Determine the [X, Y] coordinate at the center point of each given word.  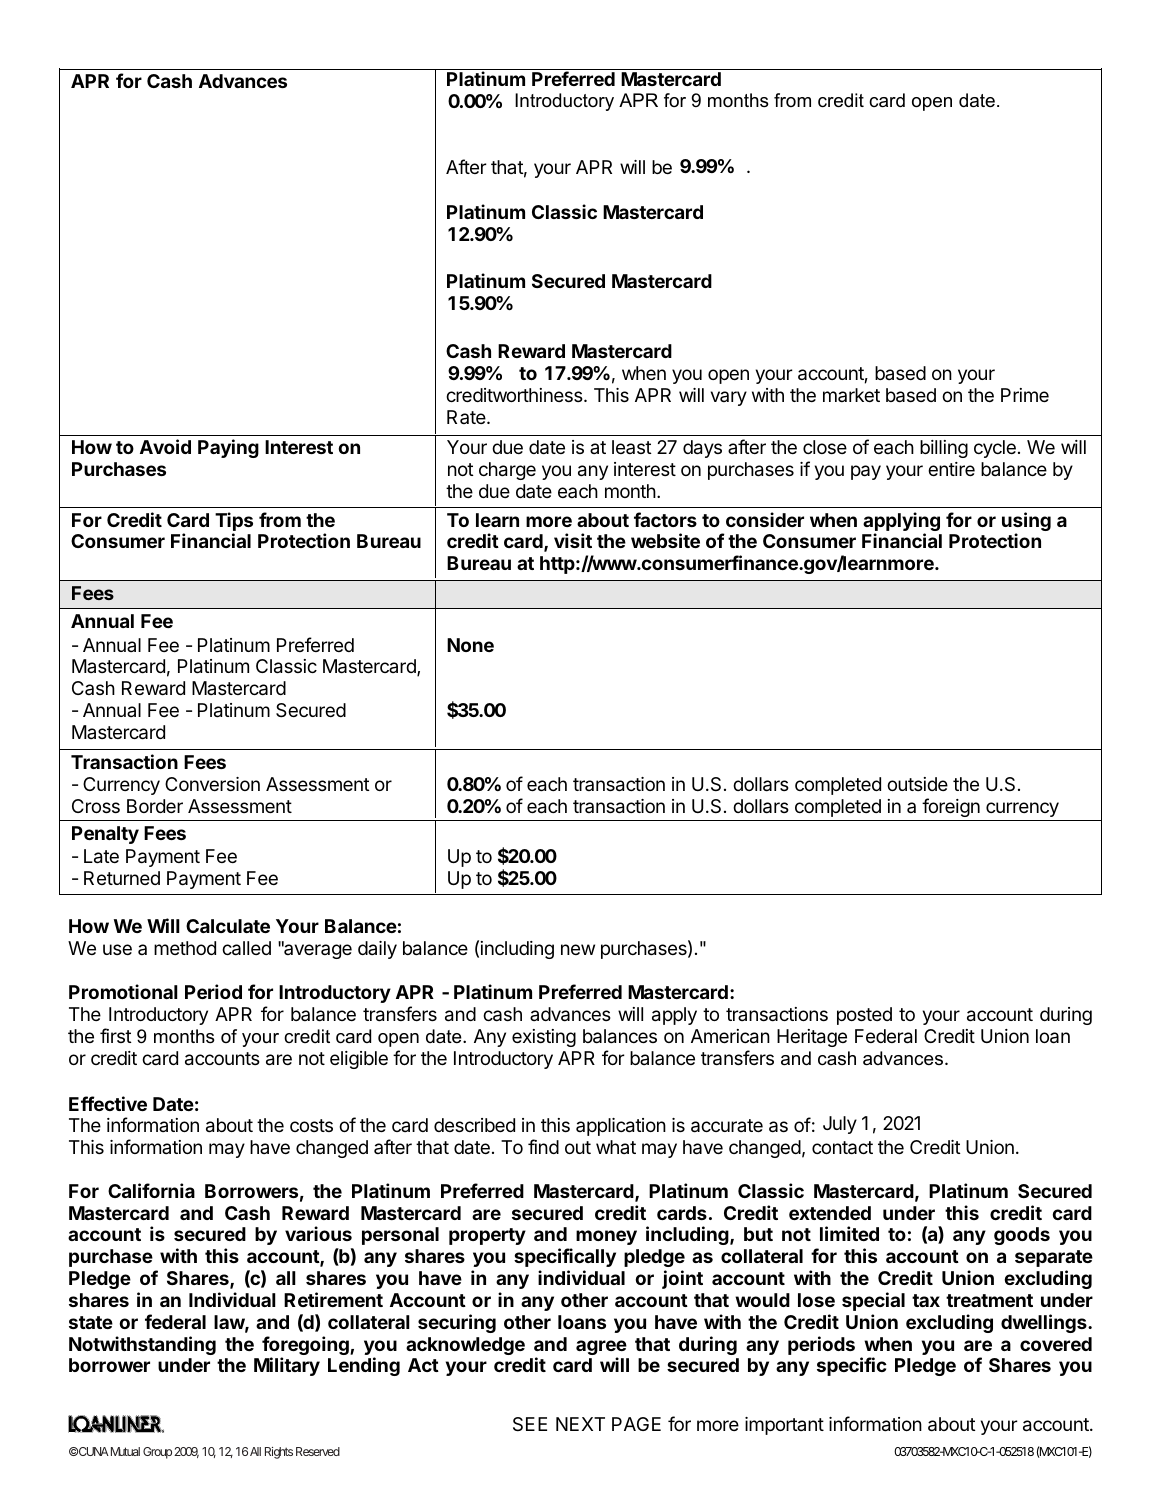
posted [864, 1016]
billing [944, 449]
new [578, 949]
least [632, 447]
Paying [228, 448]
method [185, 948]
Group [157, 1453]
